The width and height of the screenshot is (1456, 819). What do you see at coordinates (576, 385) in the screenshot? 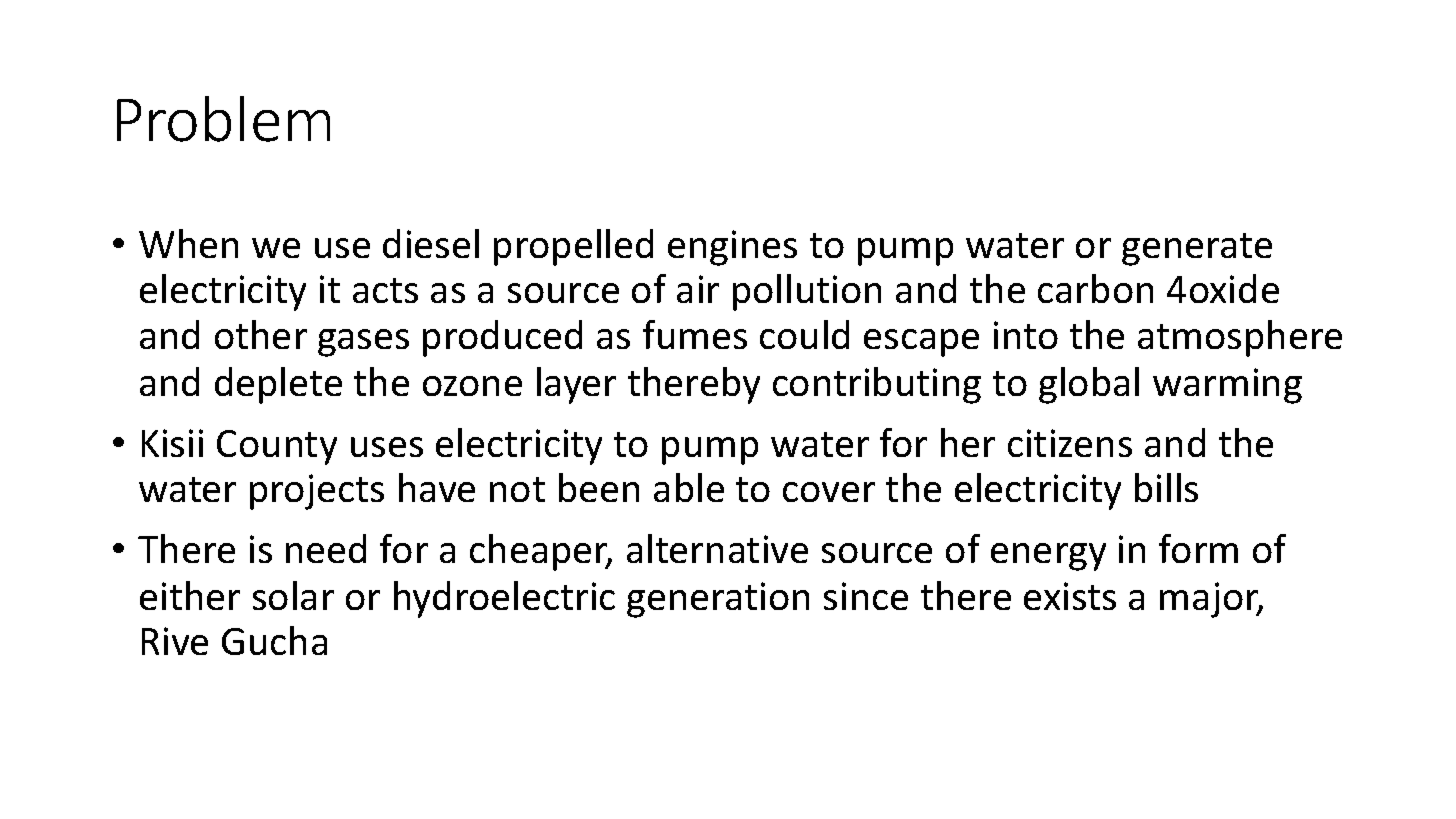
I see `layer` at bounding box center [576, 385].
